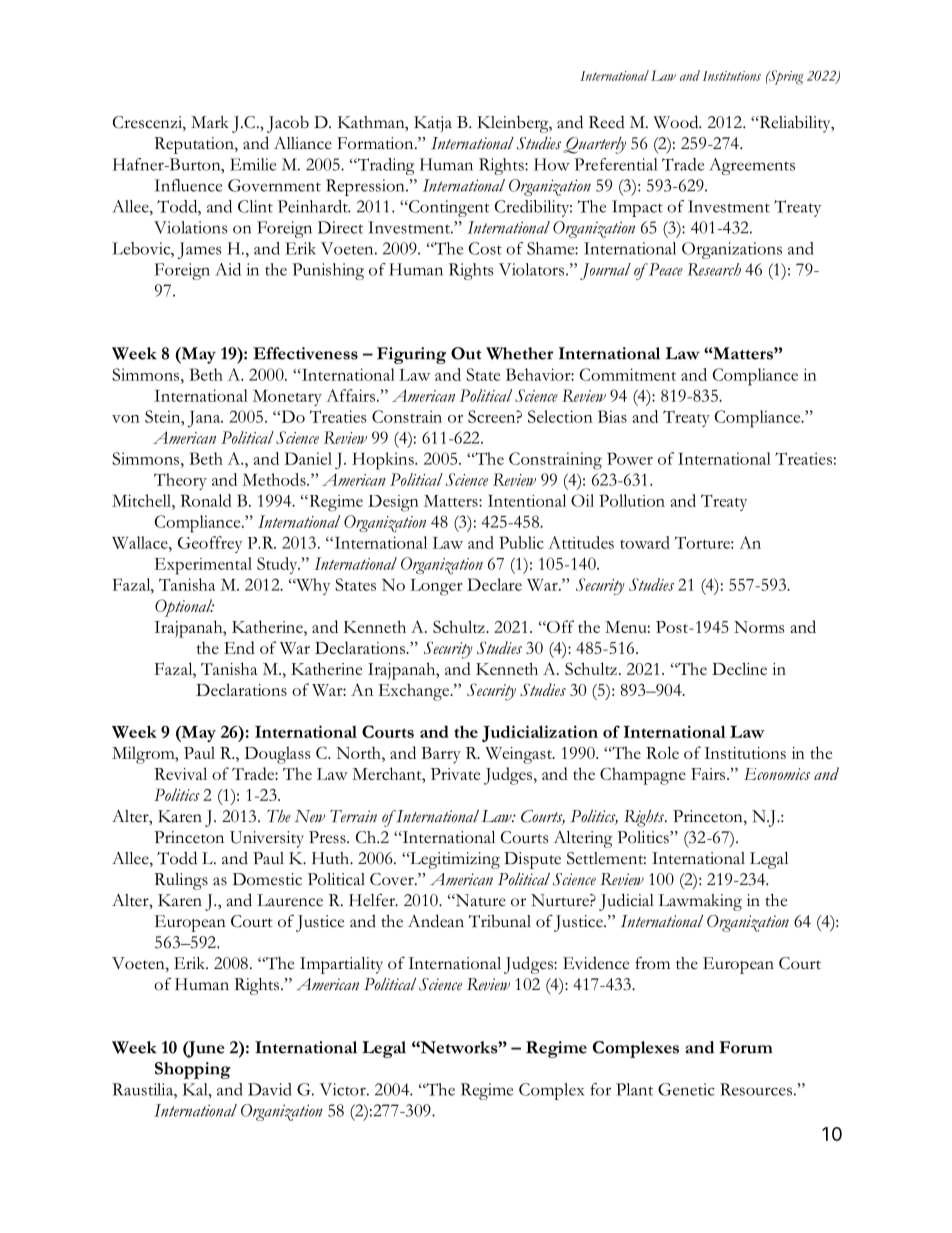 The image size is (952, 1233). What do you see at coordinates (700, 902) in the screenshot?
I see `Lawmaking` at bounding box center [700, 902].
